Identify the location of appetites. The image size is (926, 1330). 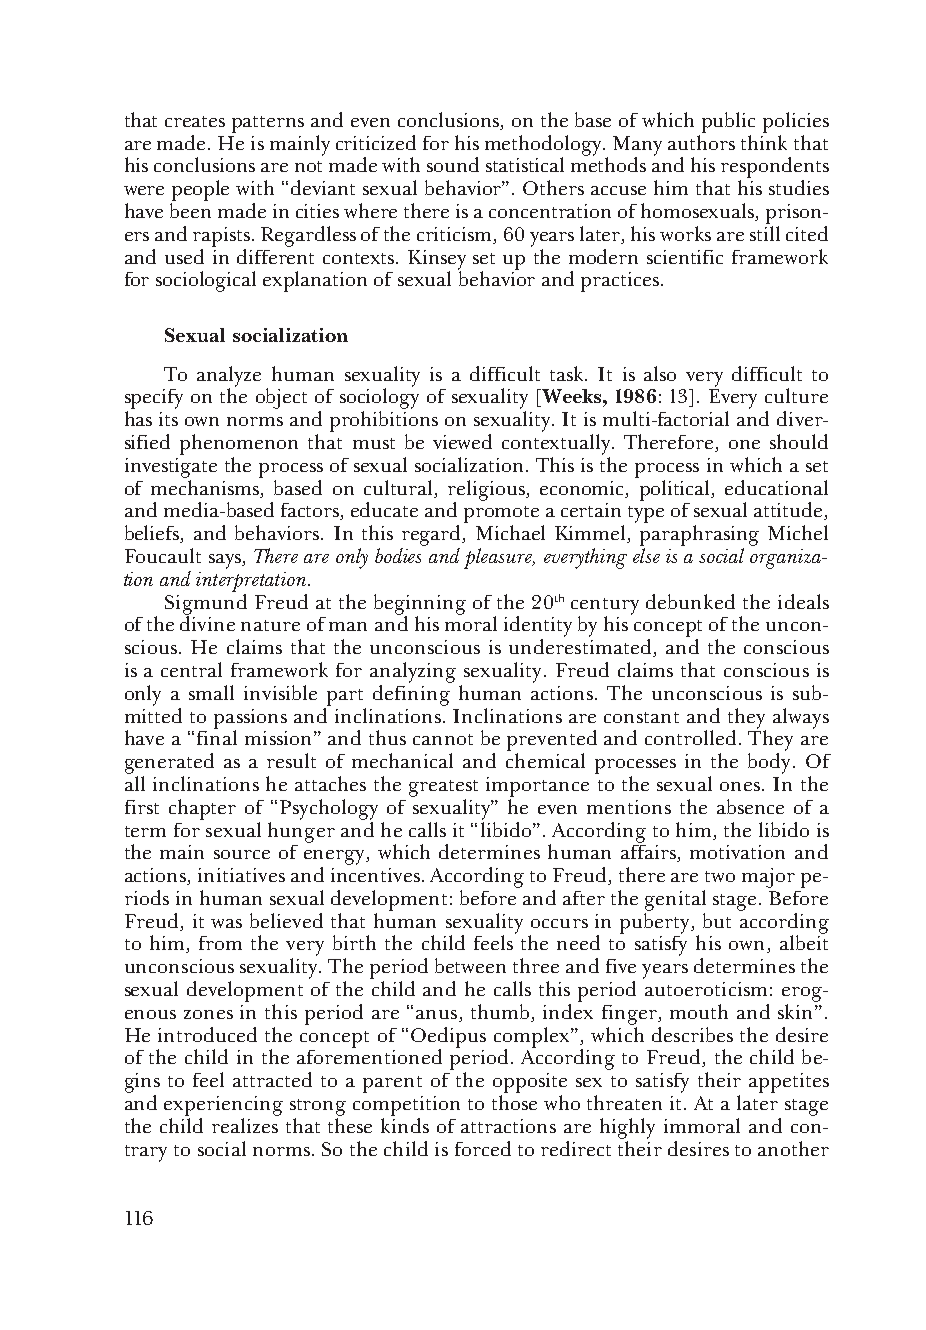
(789, 1083).
